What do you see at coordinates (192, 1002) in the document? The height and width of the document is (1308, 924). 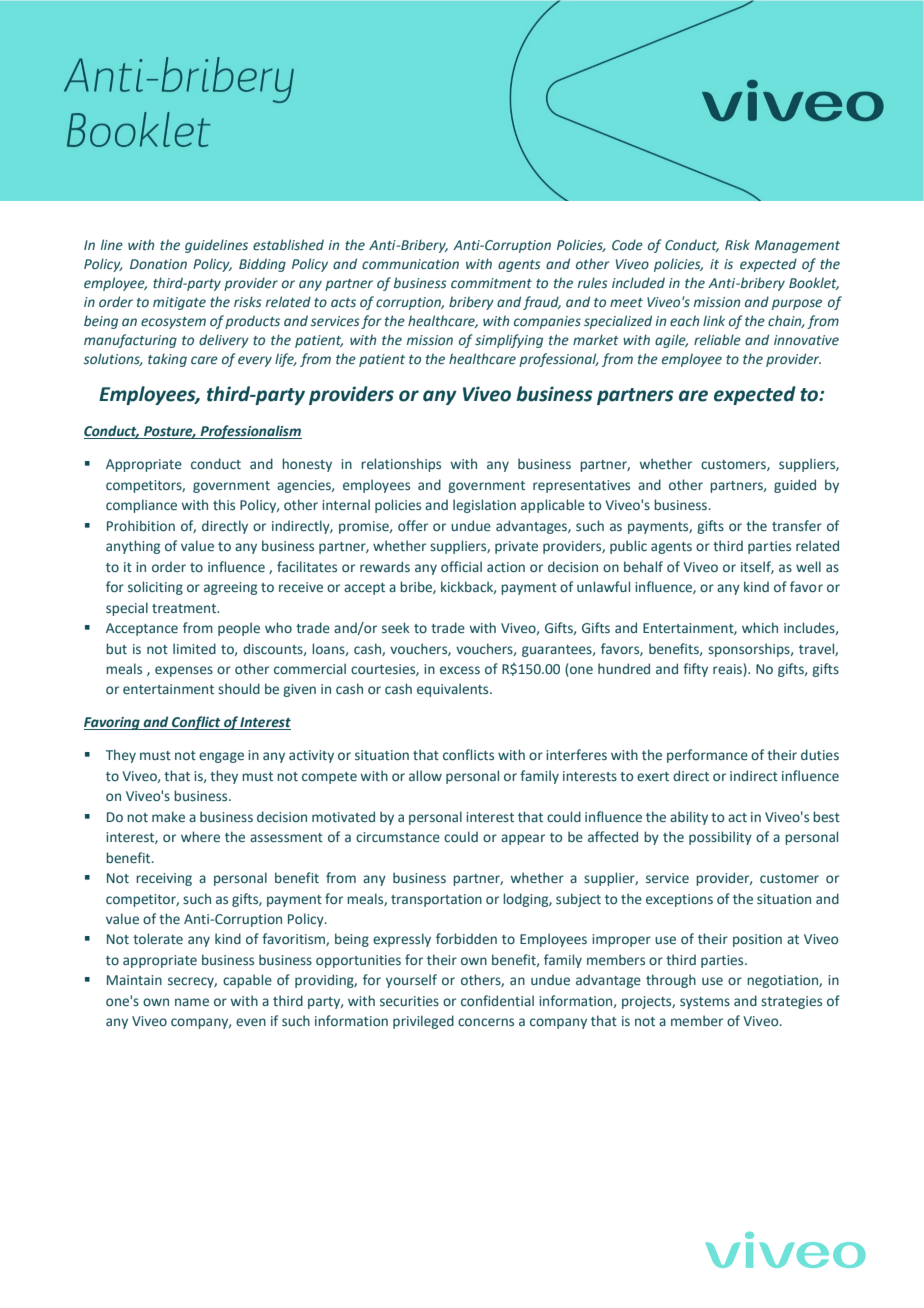 I see `name` at bounding box center [192, 1002].
